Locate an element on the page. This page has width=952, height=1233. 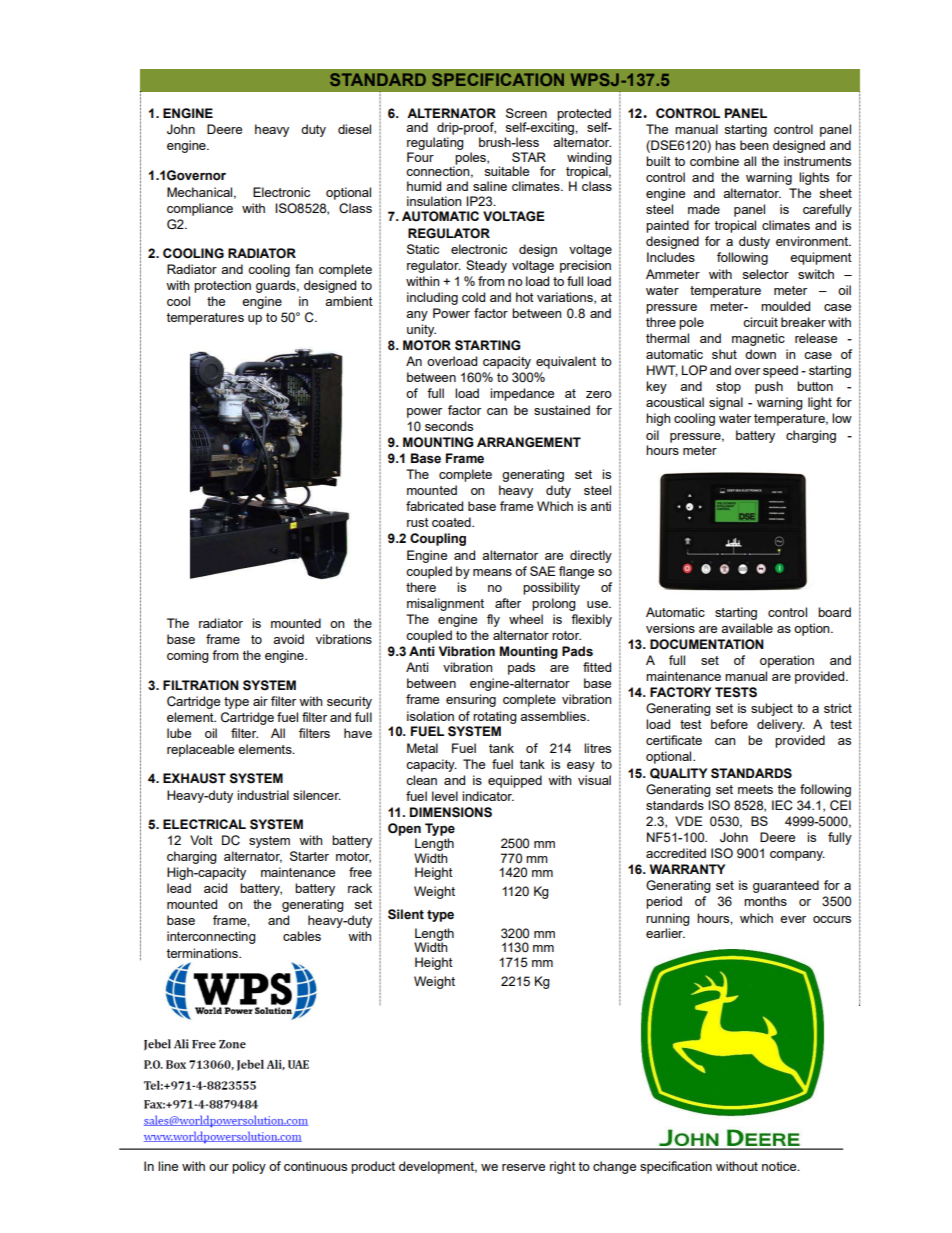
available is located at coordinates (747, 628).
